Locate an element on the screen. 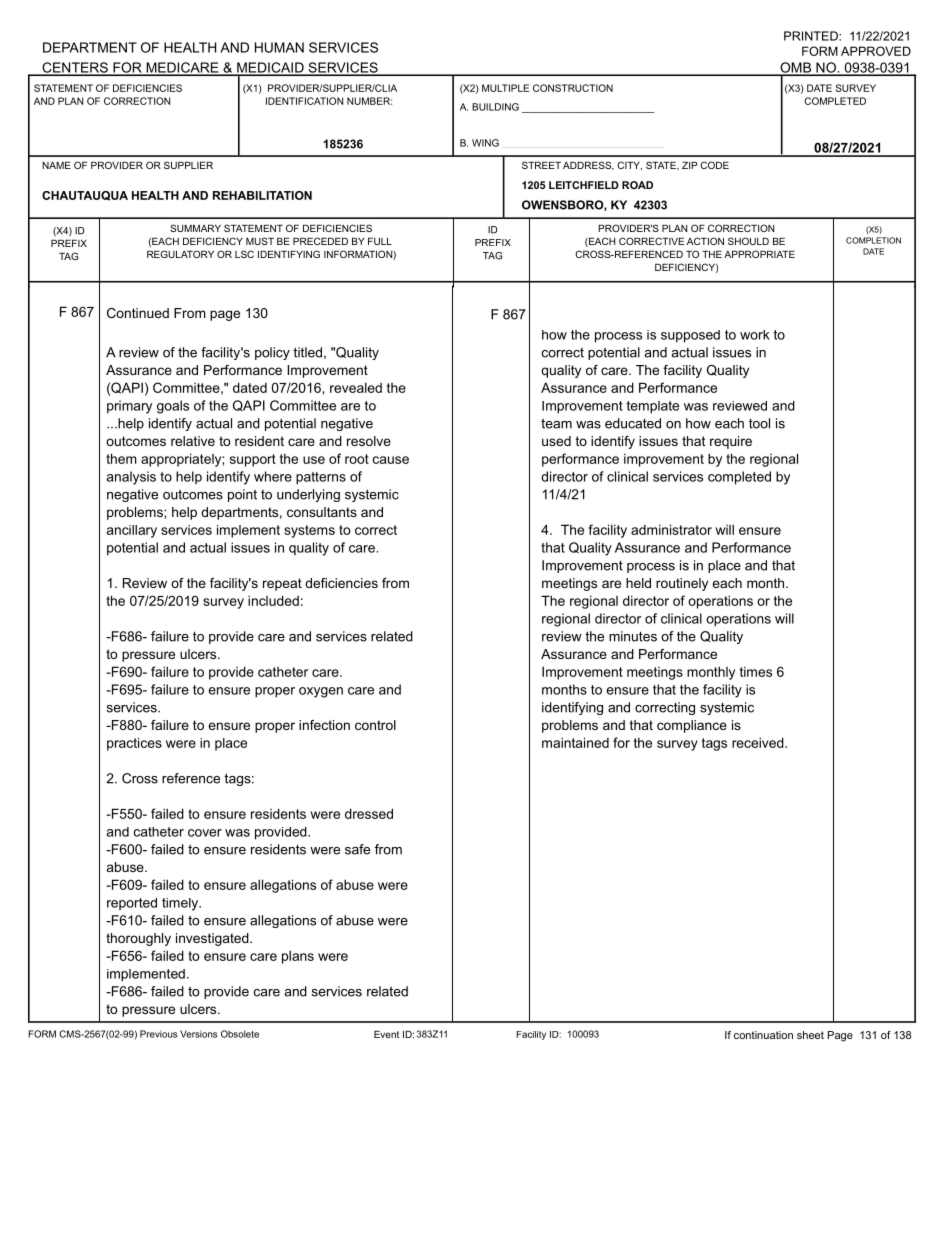  CENTERS is located at coordinates (75, 68).
